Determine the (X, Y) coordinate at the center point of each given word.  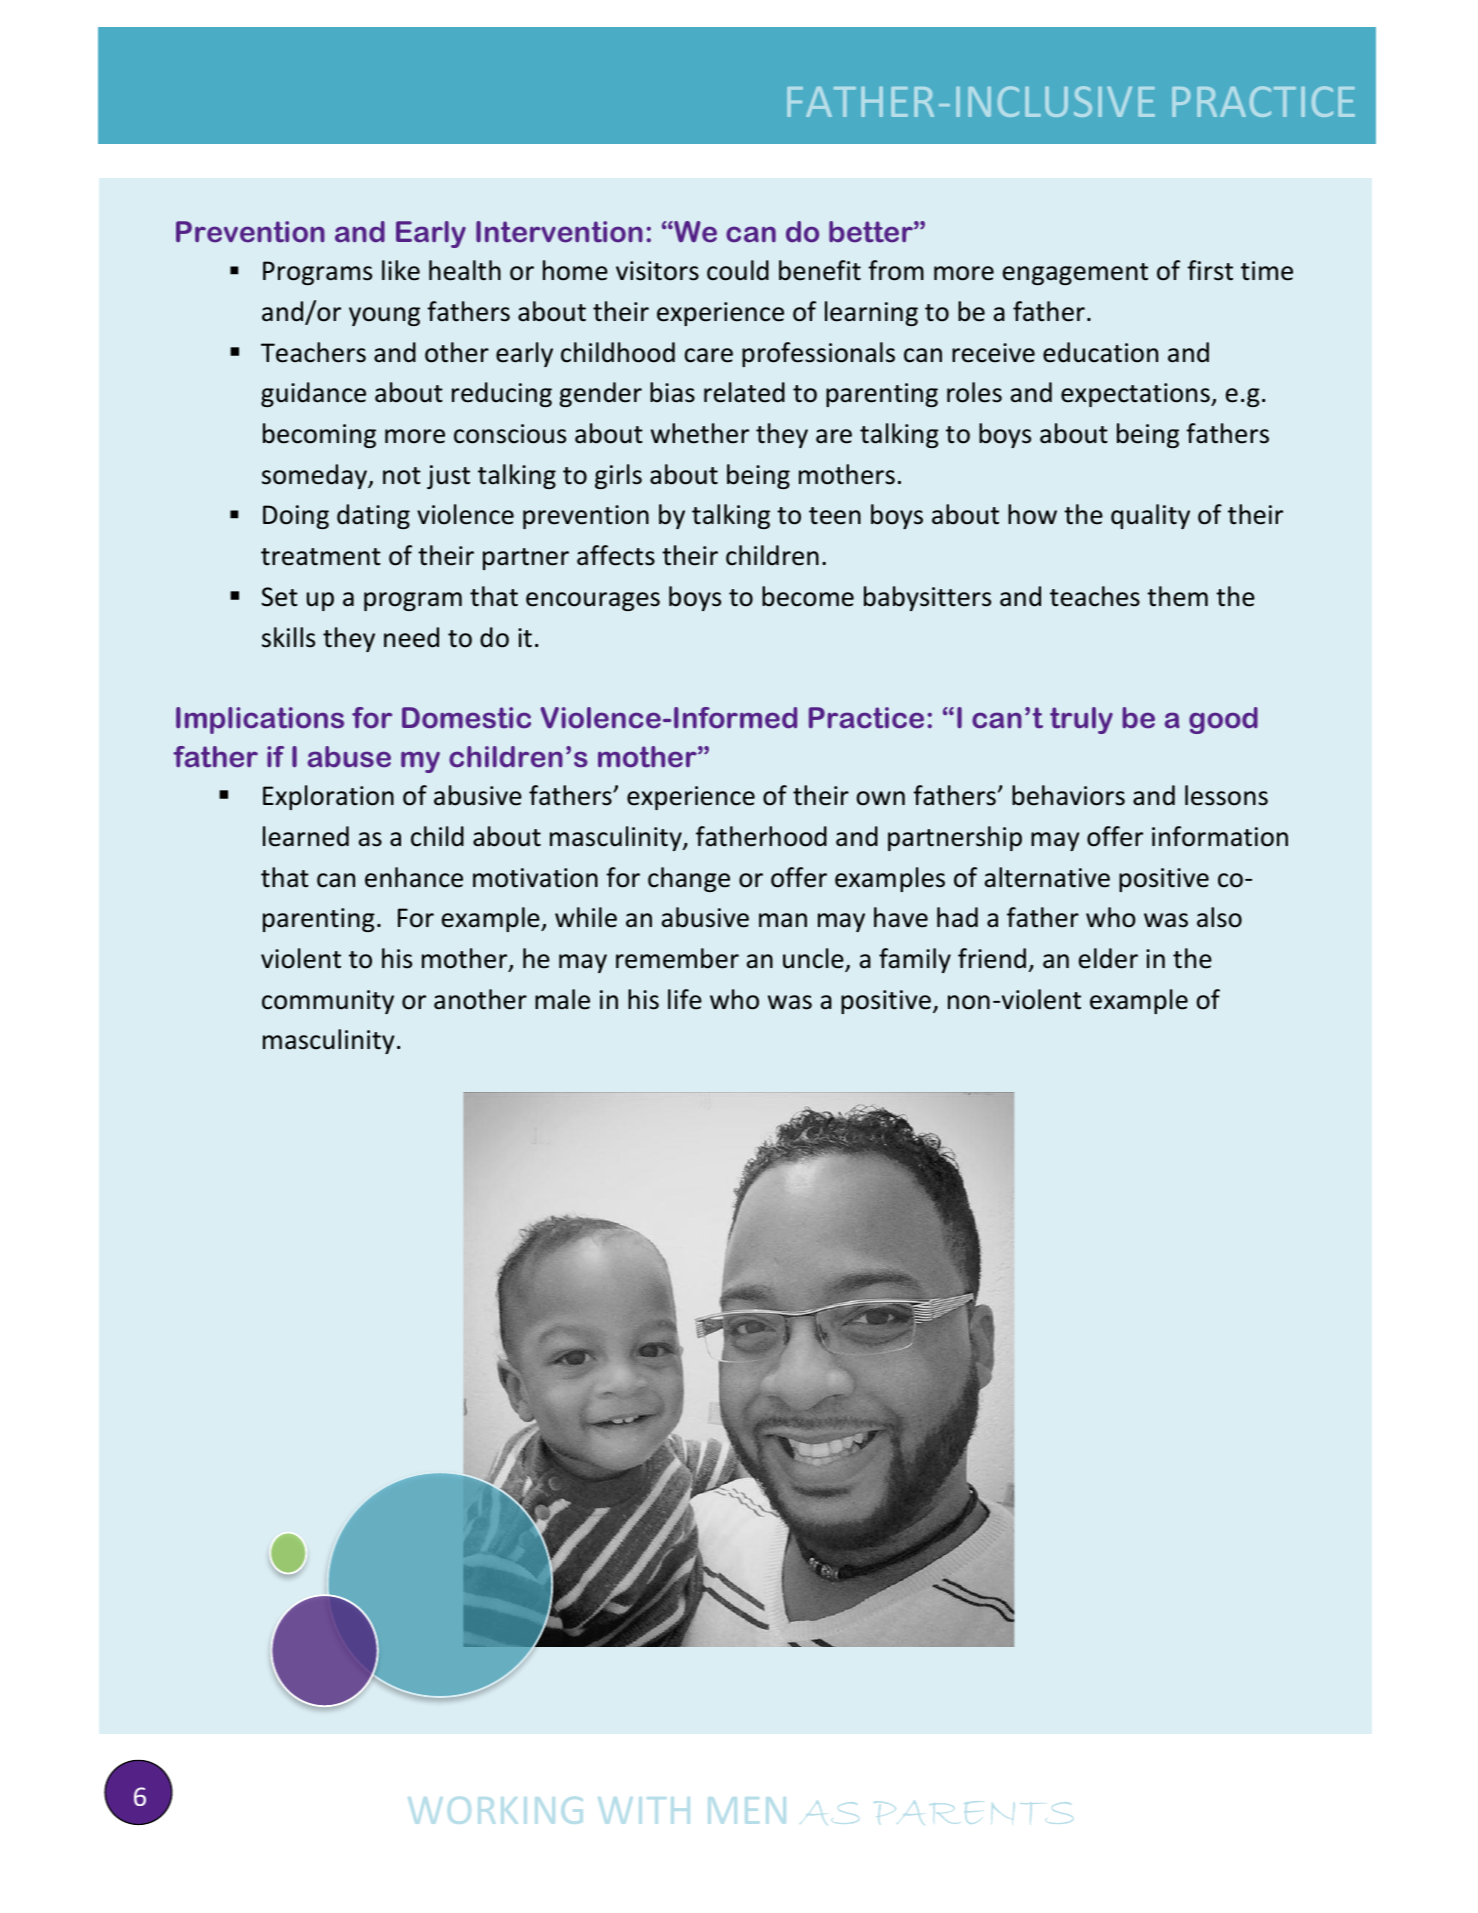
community (328, 1002)
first (1210, 270)
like (401, 270)
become (808, 596)
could (738, 270)
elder (1108, 958)
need (411, 637)
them (1177, 596)
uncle (814, 959)
